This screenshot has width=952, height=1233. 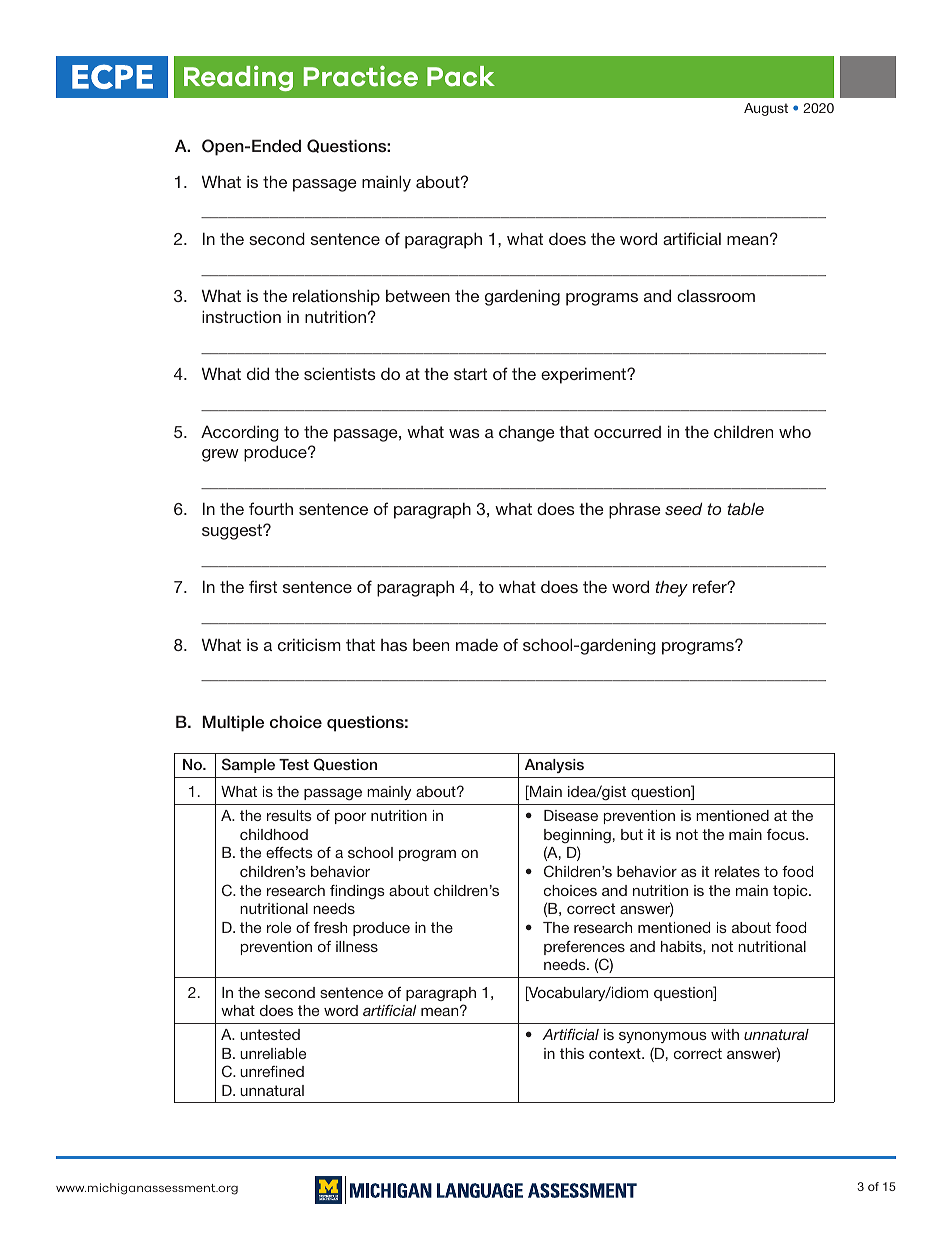 I want to click on between, so click(x=418, y=296).
